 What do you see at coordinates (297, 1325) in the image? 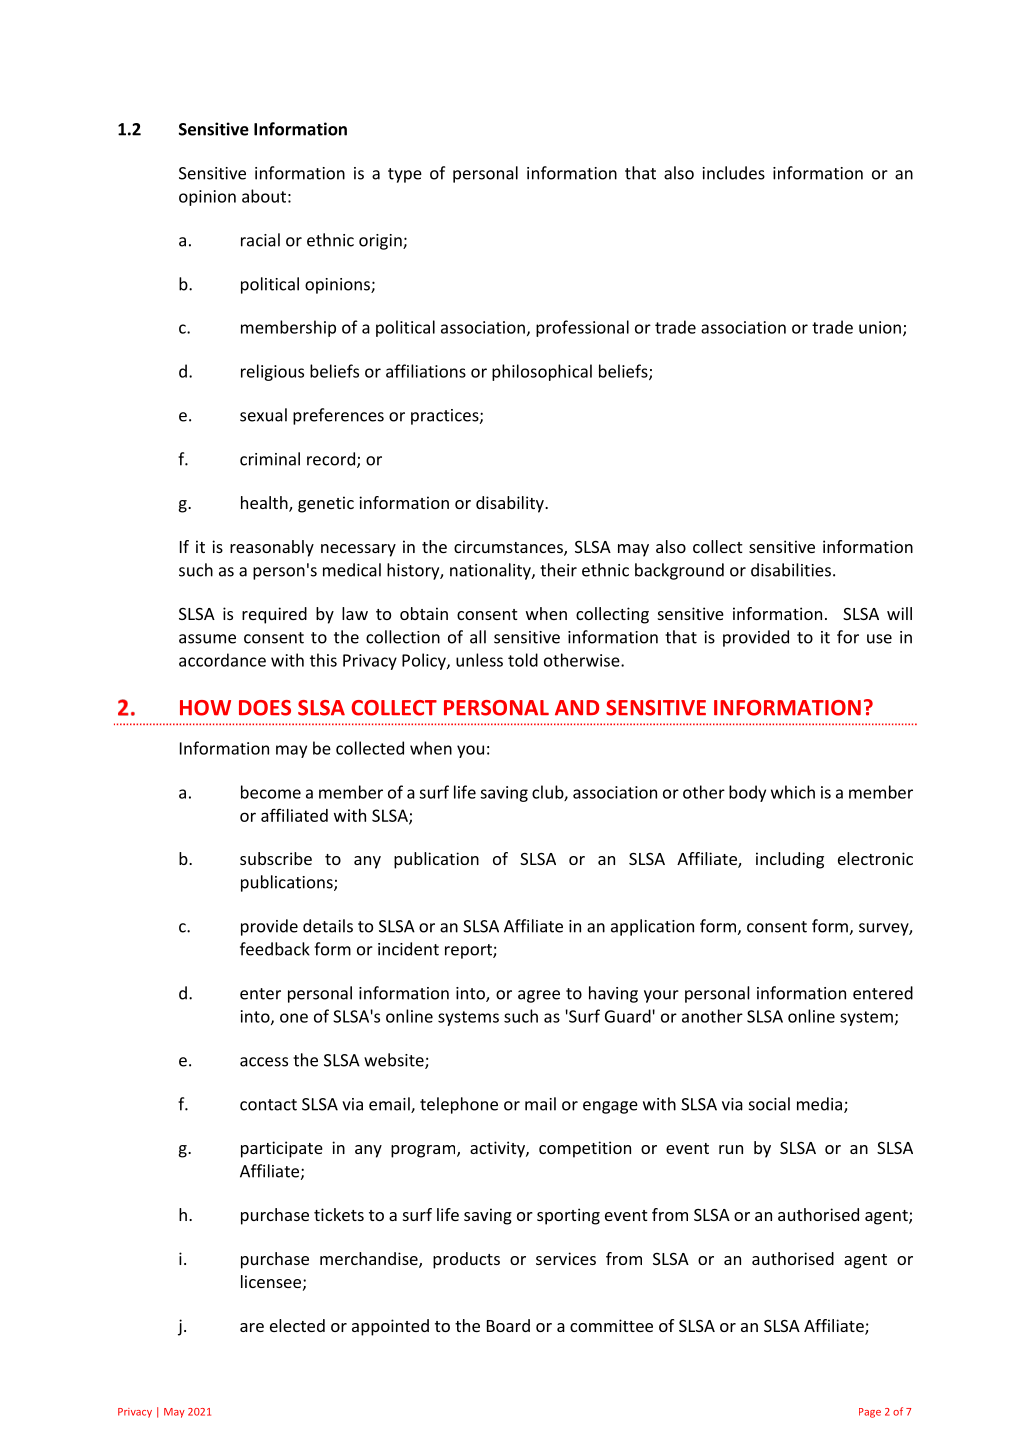
I see `elected` at bounding box center [297, 1325].
